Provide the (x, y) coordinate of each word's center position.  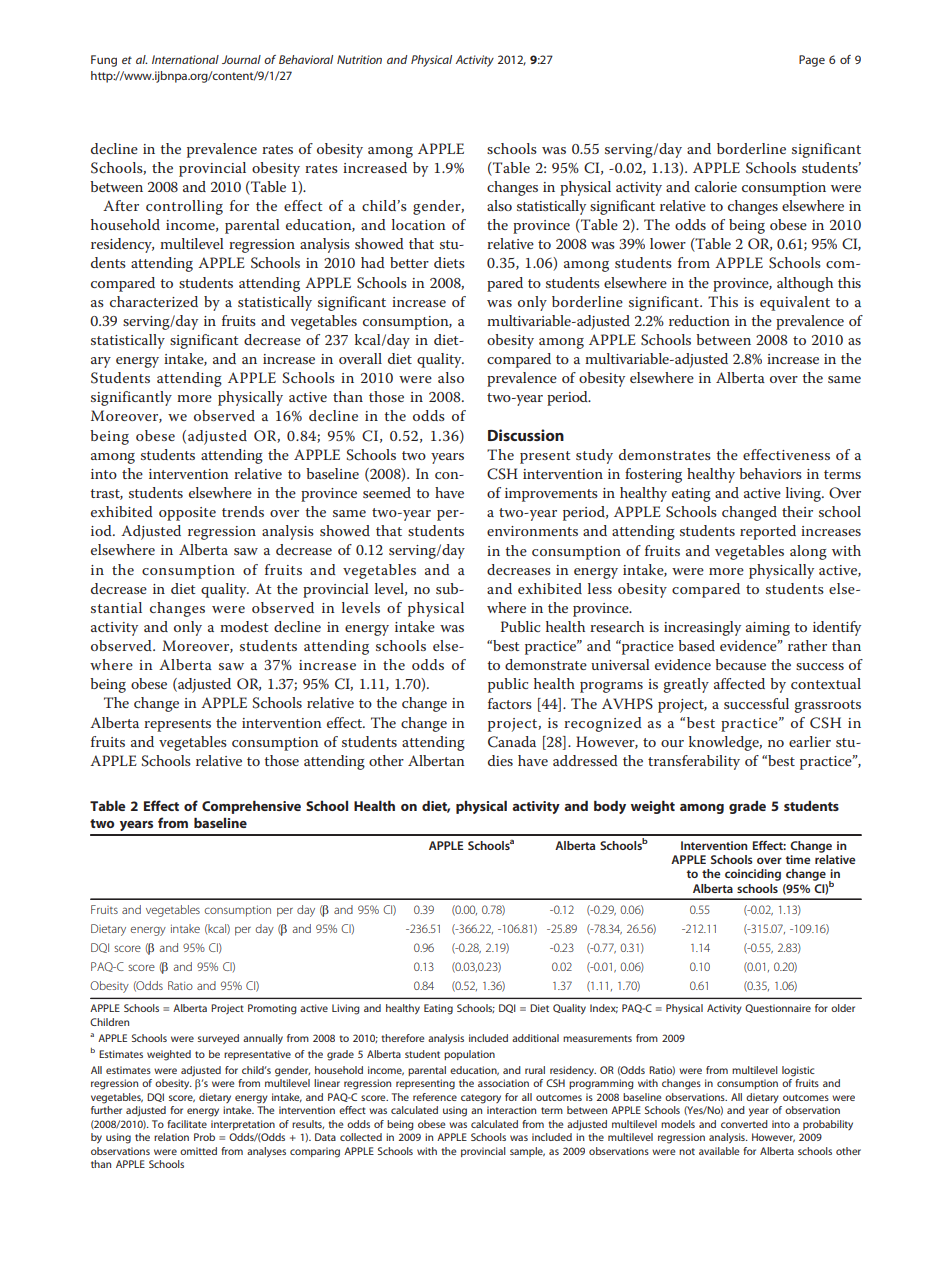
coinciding (753, 875)
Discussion (526, 435)
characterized (154, 301)
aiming (768, 629)
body (610, 807)
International (185, 59)
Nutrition (359, 59)
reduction (699, 320)
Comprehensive (251, 807)
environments (532, 531)
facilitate (187, 1124)
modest (244, 626)
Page (812, 61)
